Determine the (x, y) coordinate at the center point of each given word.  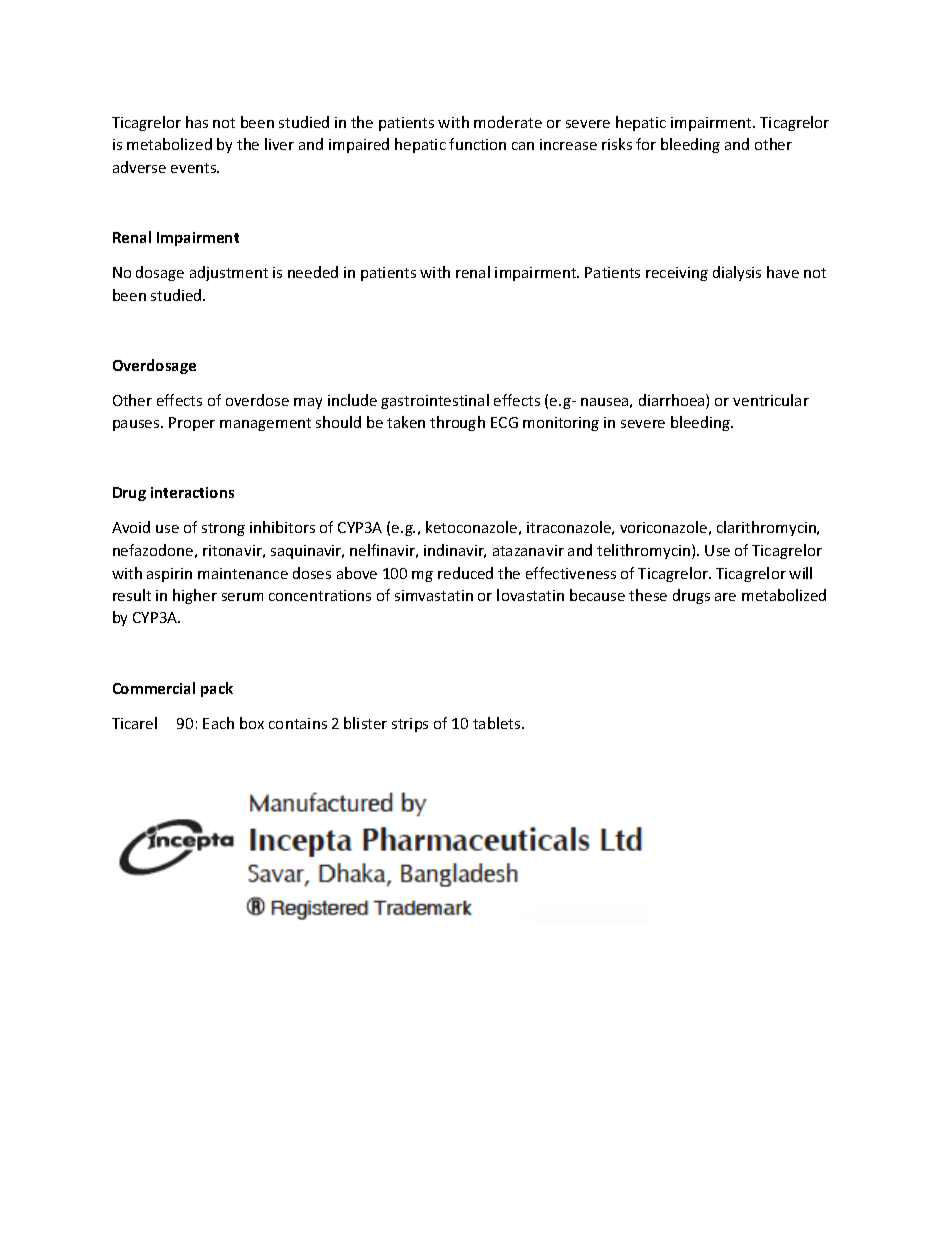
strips (410, 725)
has (197, 122)
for (646, 144)
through (457, 423)
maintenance (243, 573)
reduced (465, 573)
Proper (192, 424)
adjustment (229, 273)
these (648, 595)
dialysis (737, 273)
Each (218, 723)
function (477, 144)
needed (313, 272)
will (800, 573)
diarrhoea (673, 401)
